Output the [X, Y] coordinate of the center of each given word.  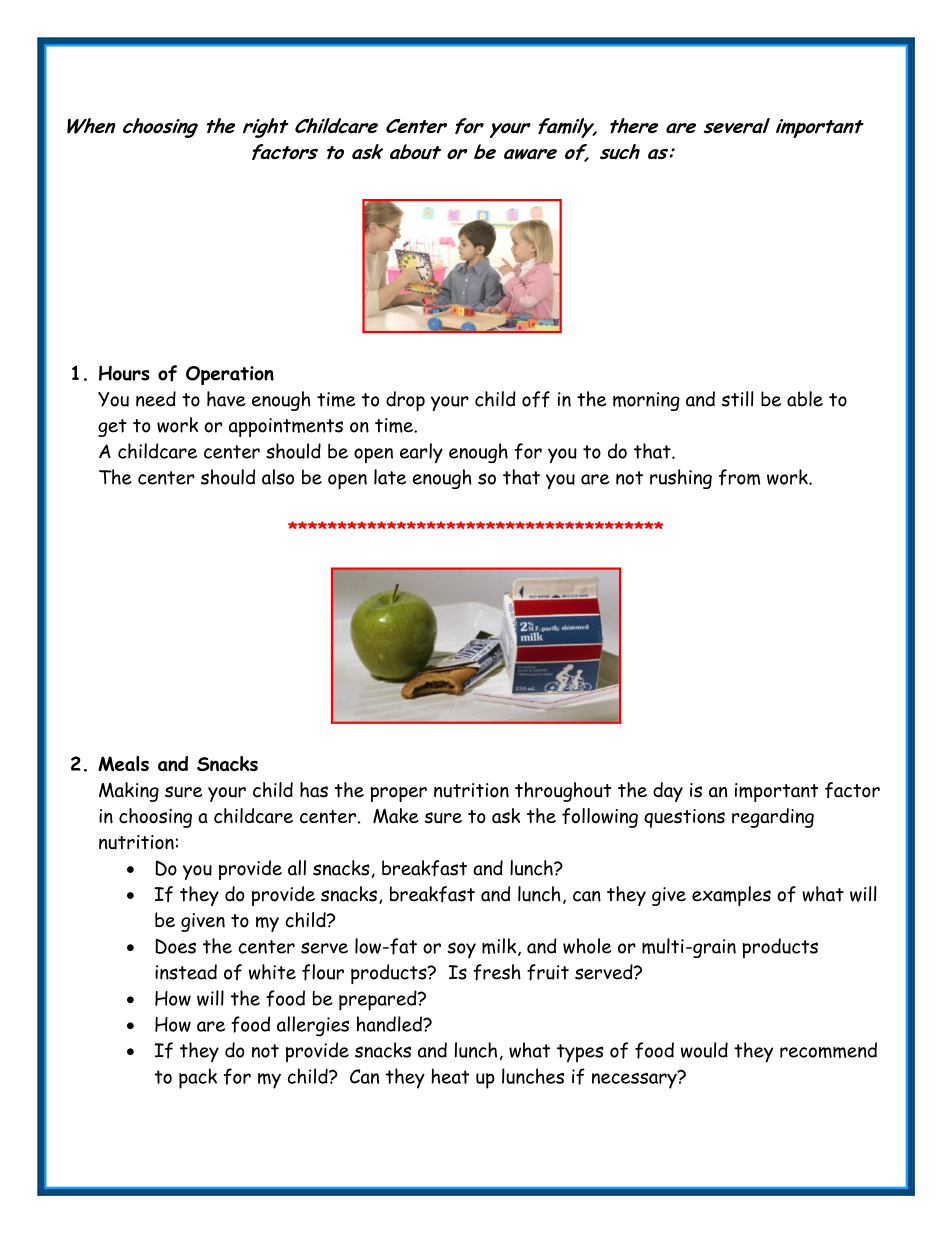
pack [198, 1078]
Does [175, 946]
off [536, 399]
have [226, 399]
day [668, 792]
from [739, 477]
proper [398, 794]
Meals [123, 764]
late [390, 477]
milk [500, 947]
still [737, 399]
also [278, 477]
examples [731, 896]
